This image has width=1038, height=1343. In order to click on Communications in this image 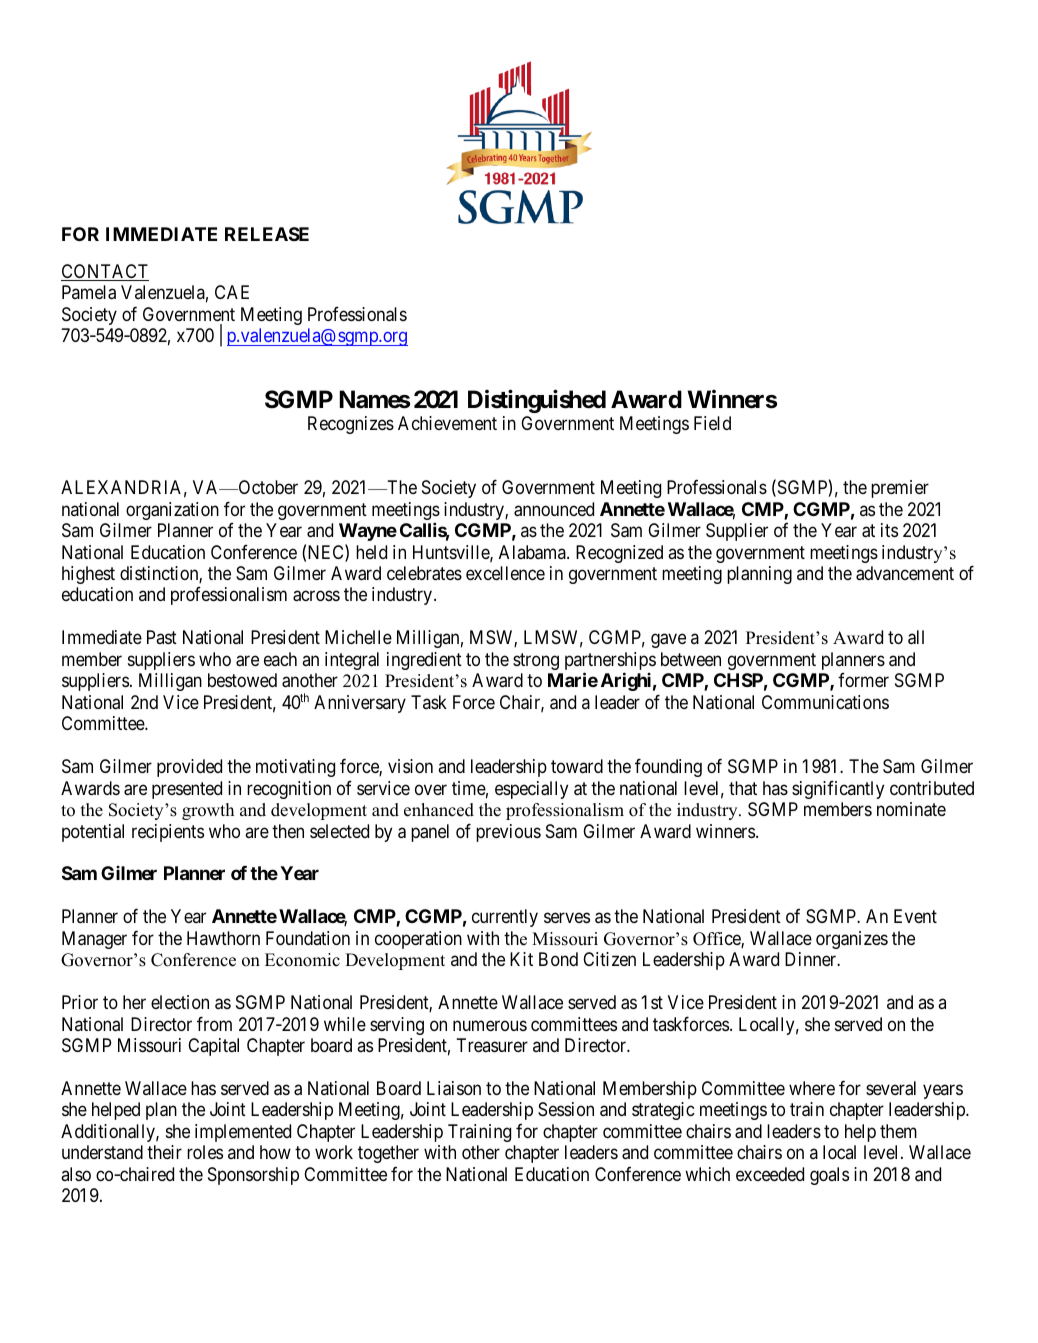, I will do `click(825, 702)`.
